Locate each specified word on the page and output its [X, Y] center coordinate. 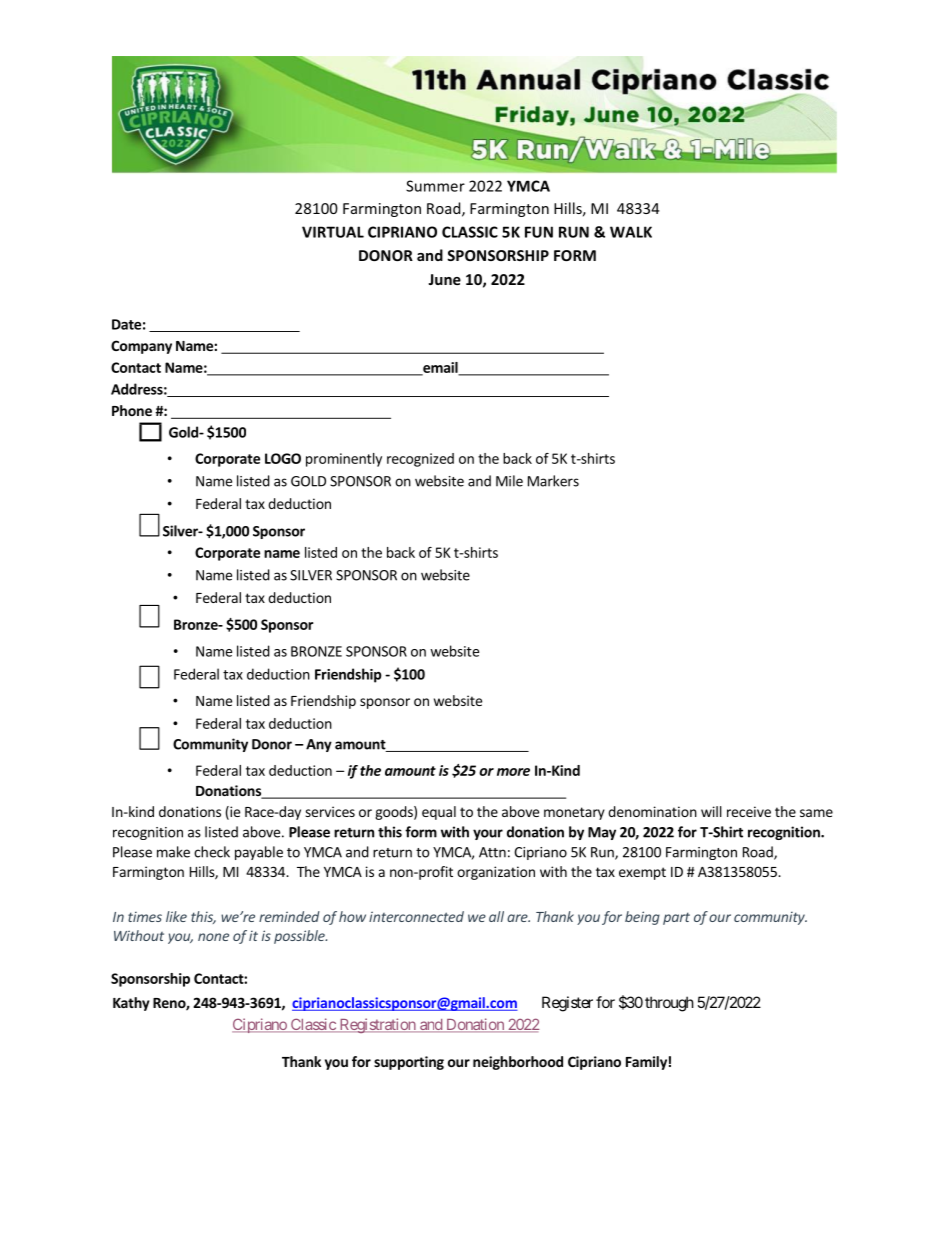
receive [749, 811]
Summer [435, 186]
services [330, 811]
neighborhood [518, 1063]
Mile [509, 481]
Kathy [131, 1004]
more [513, 772]
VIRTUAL [333, 232]
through [669, 1004]
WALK [631, 232]
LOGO [283, 458]
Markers [553, 481]
